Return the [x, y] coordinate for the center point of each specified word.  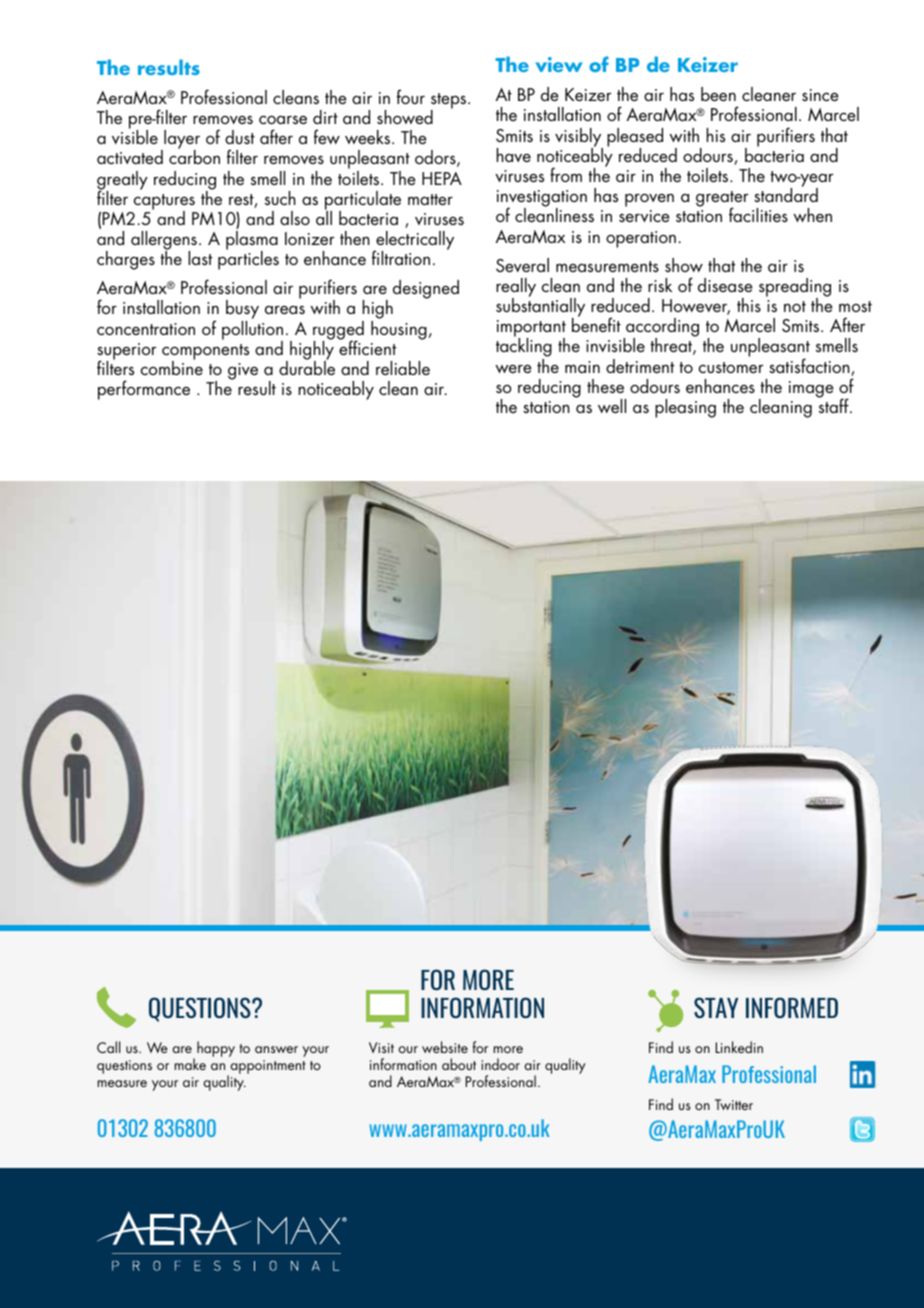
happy [216, 1049]
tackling [524, 348]
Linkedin [739, 1047]
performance [144, 390]
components [205, 353]
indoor [500, 1064]
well [612, 406]
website [445, 1047]
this [749, 305]
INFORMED [792, 1007]
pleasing [685, 408]
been [718, 94]
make [190, 1064]
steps [450, 102]
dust [240, 137]
